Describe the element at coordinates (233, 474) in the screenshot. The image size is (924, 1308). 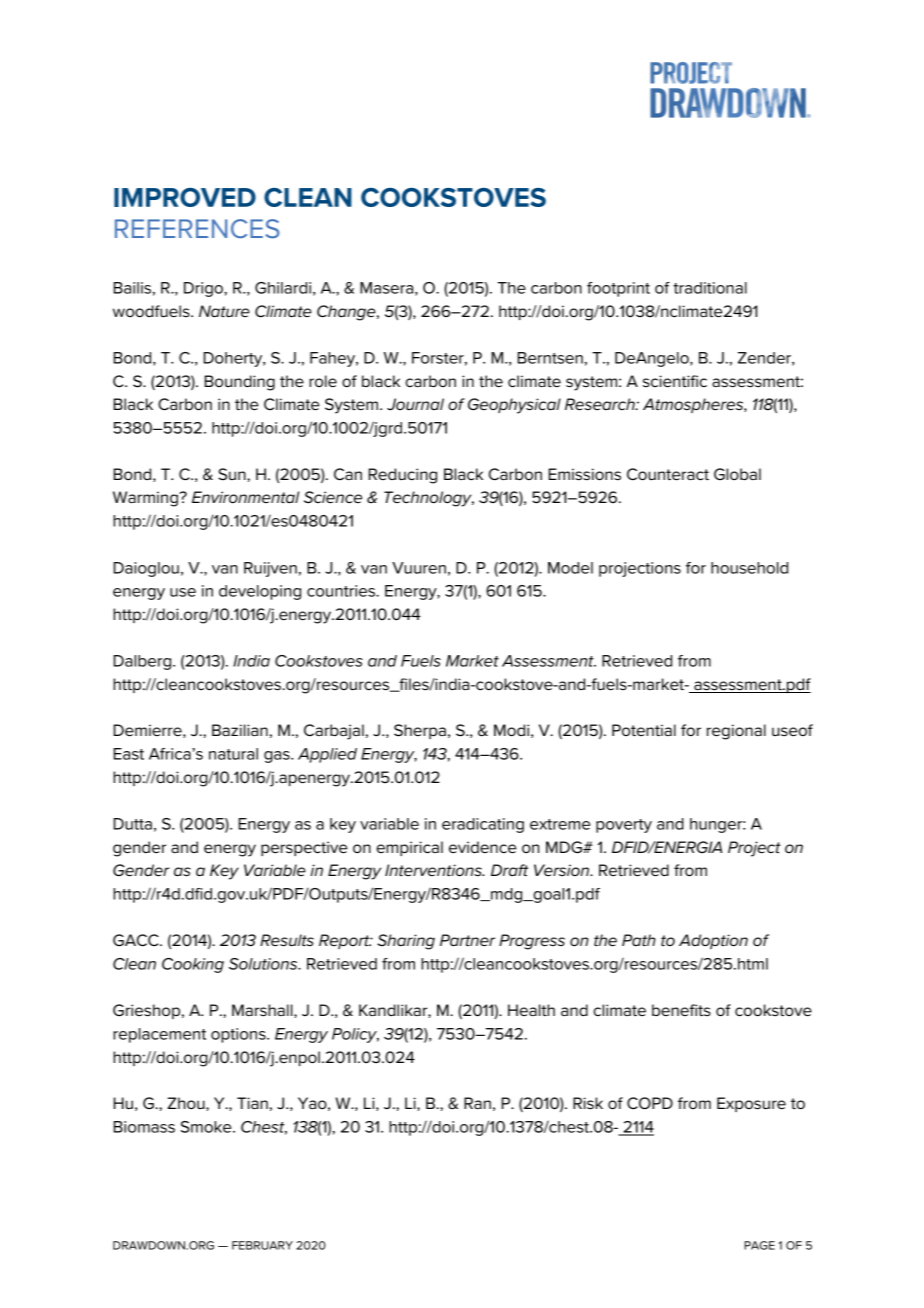
I see `Sun` at that location.
